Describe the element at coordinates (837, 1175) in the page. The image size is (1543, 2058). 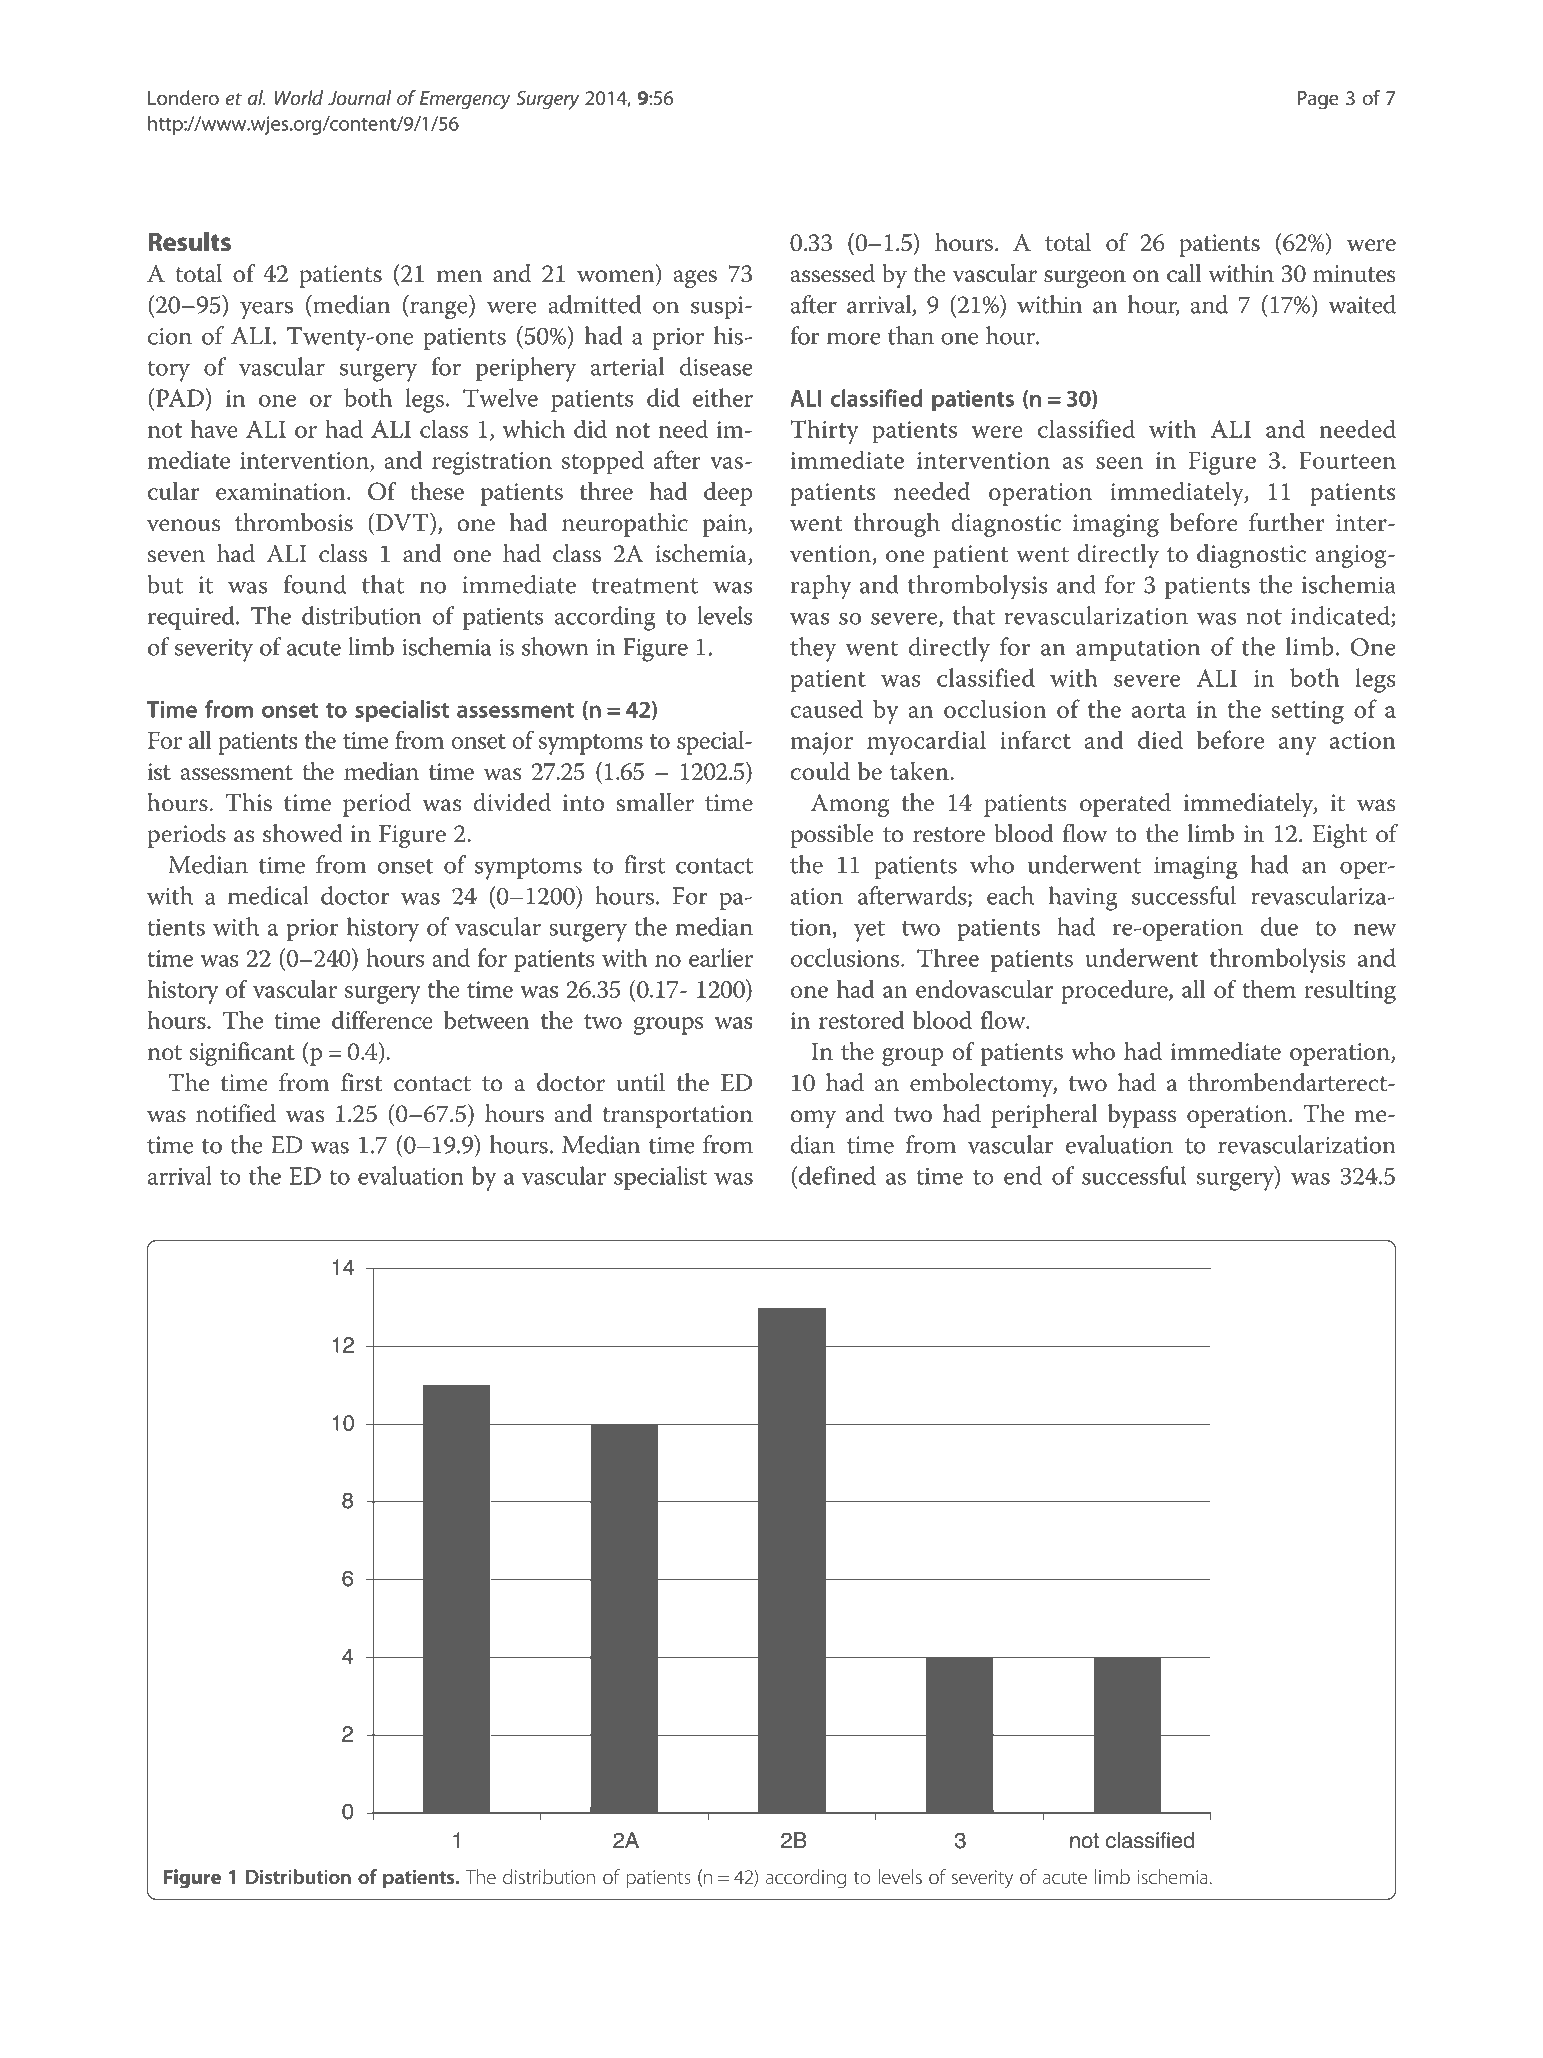
I see `defined` at that location.
